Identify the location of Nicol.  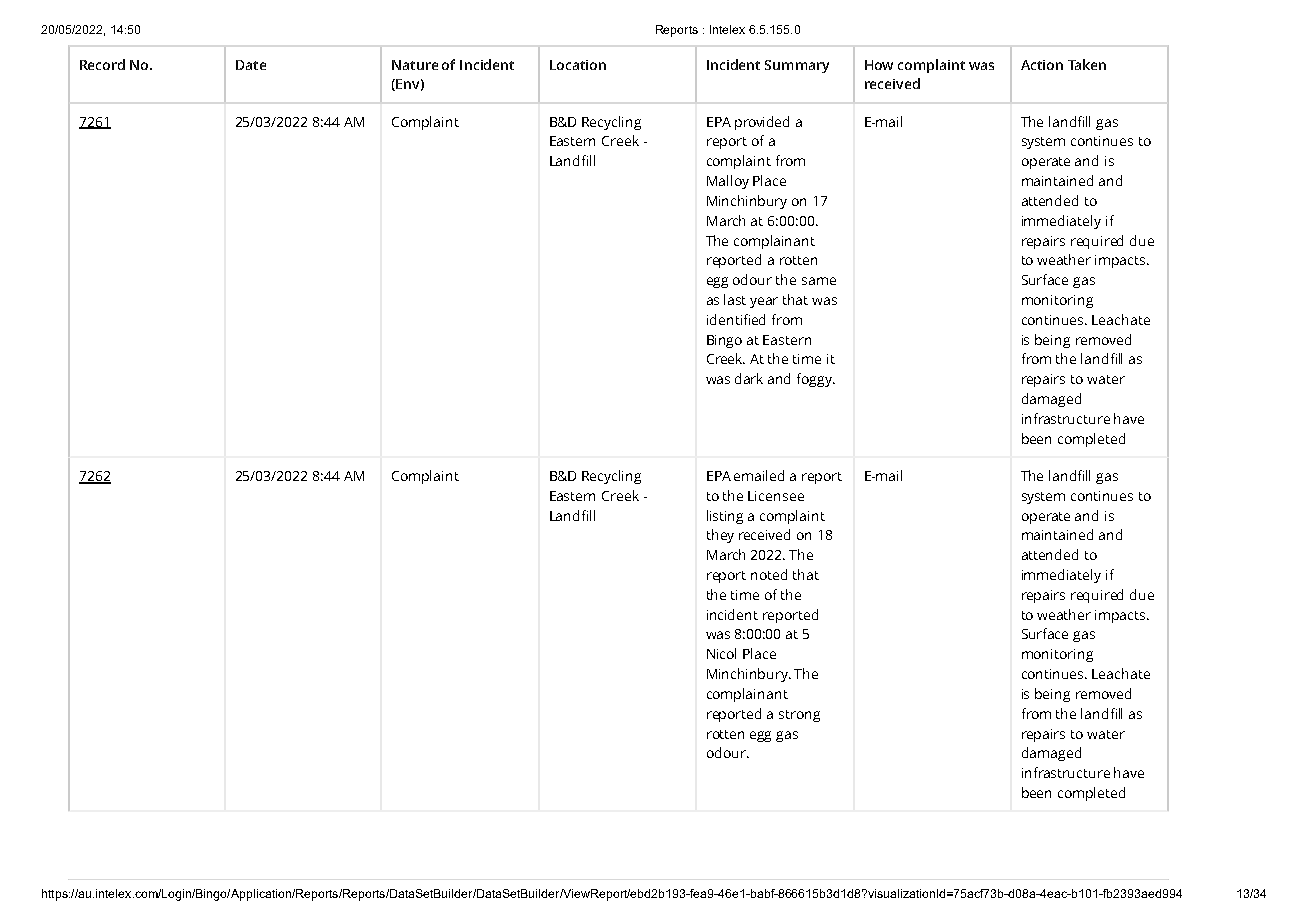
(721, 653).
